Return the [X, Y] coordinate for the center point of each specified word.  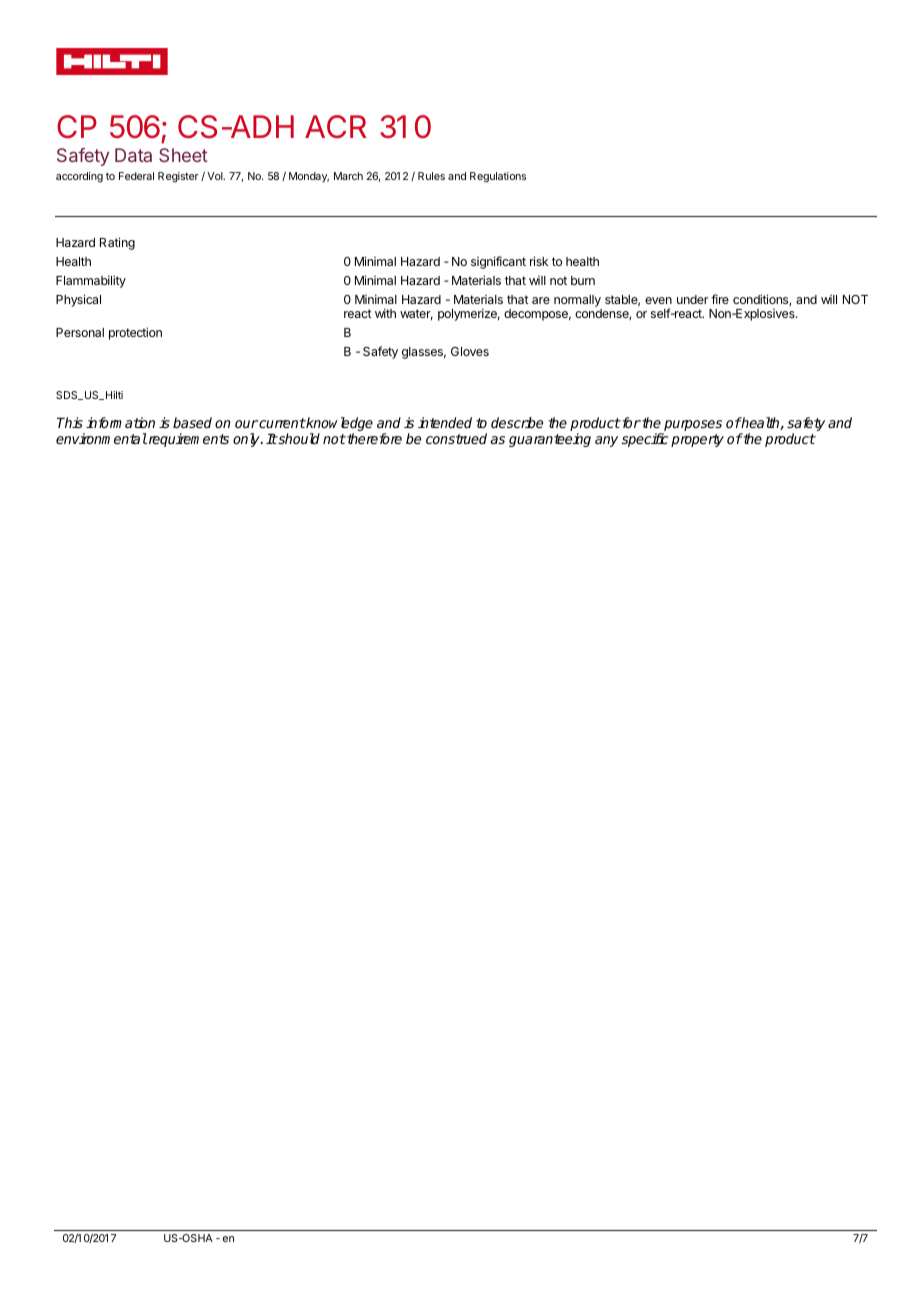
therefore [373, 438]
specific [645, 440]
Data [133, 155]
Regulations [498, 177]
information [120, 422]
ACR [336, 126]
